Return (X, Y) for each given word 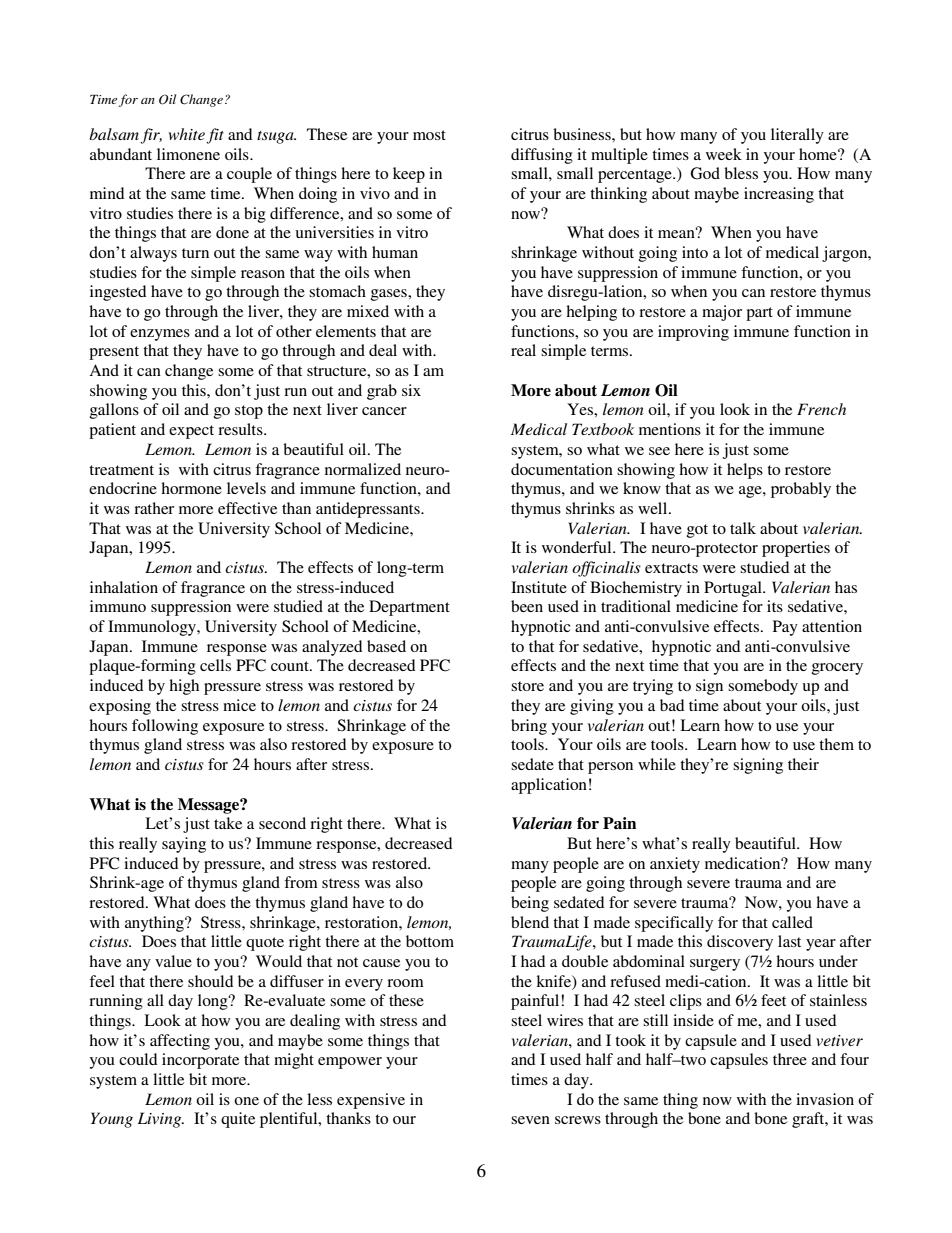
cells (215, 665)
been (527, 606)
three (790, 1059)
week (724, 154)
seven (530, 1120)
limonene (188, 154)
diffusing (542, 156)
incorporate (200, 1061)
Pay (785, 628)
